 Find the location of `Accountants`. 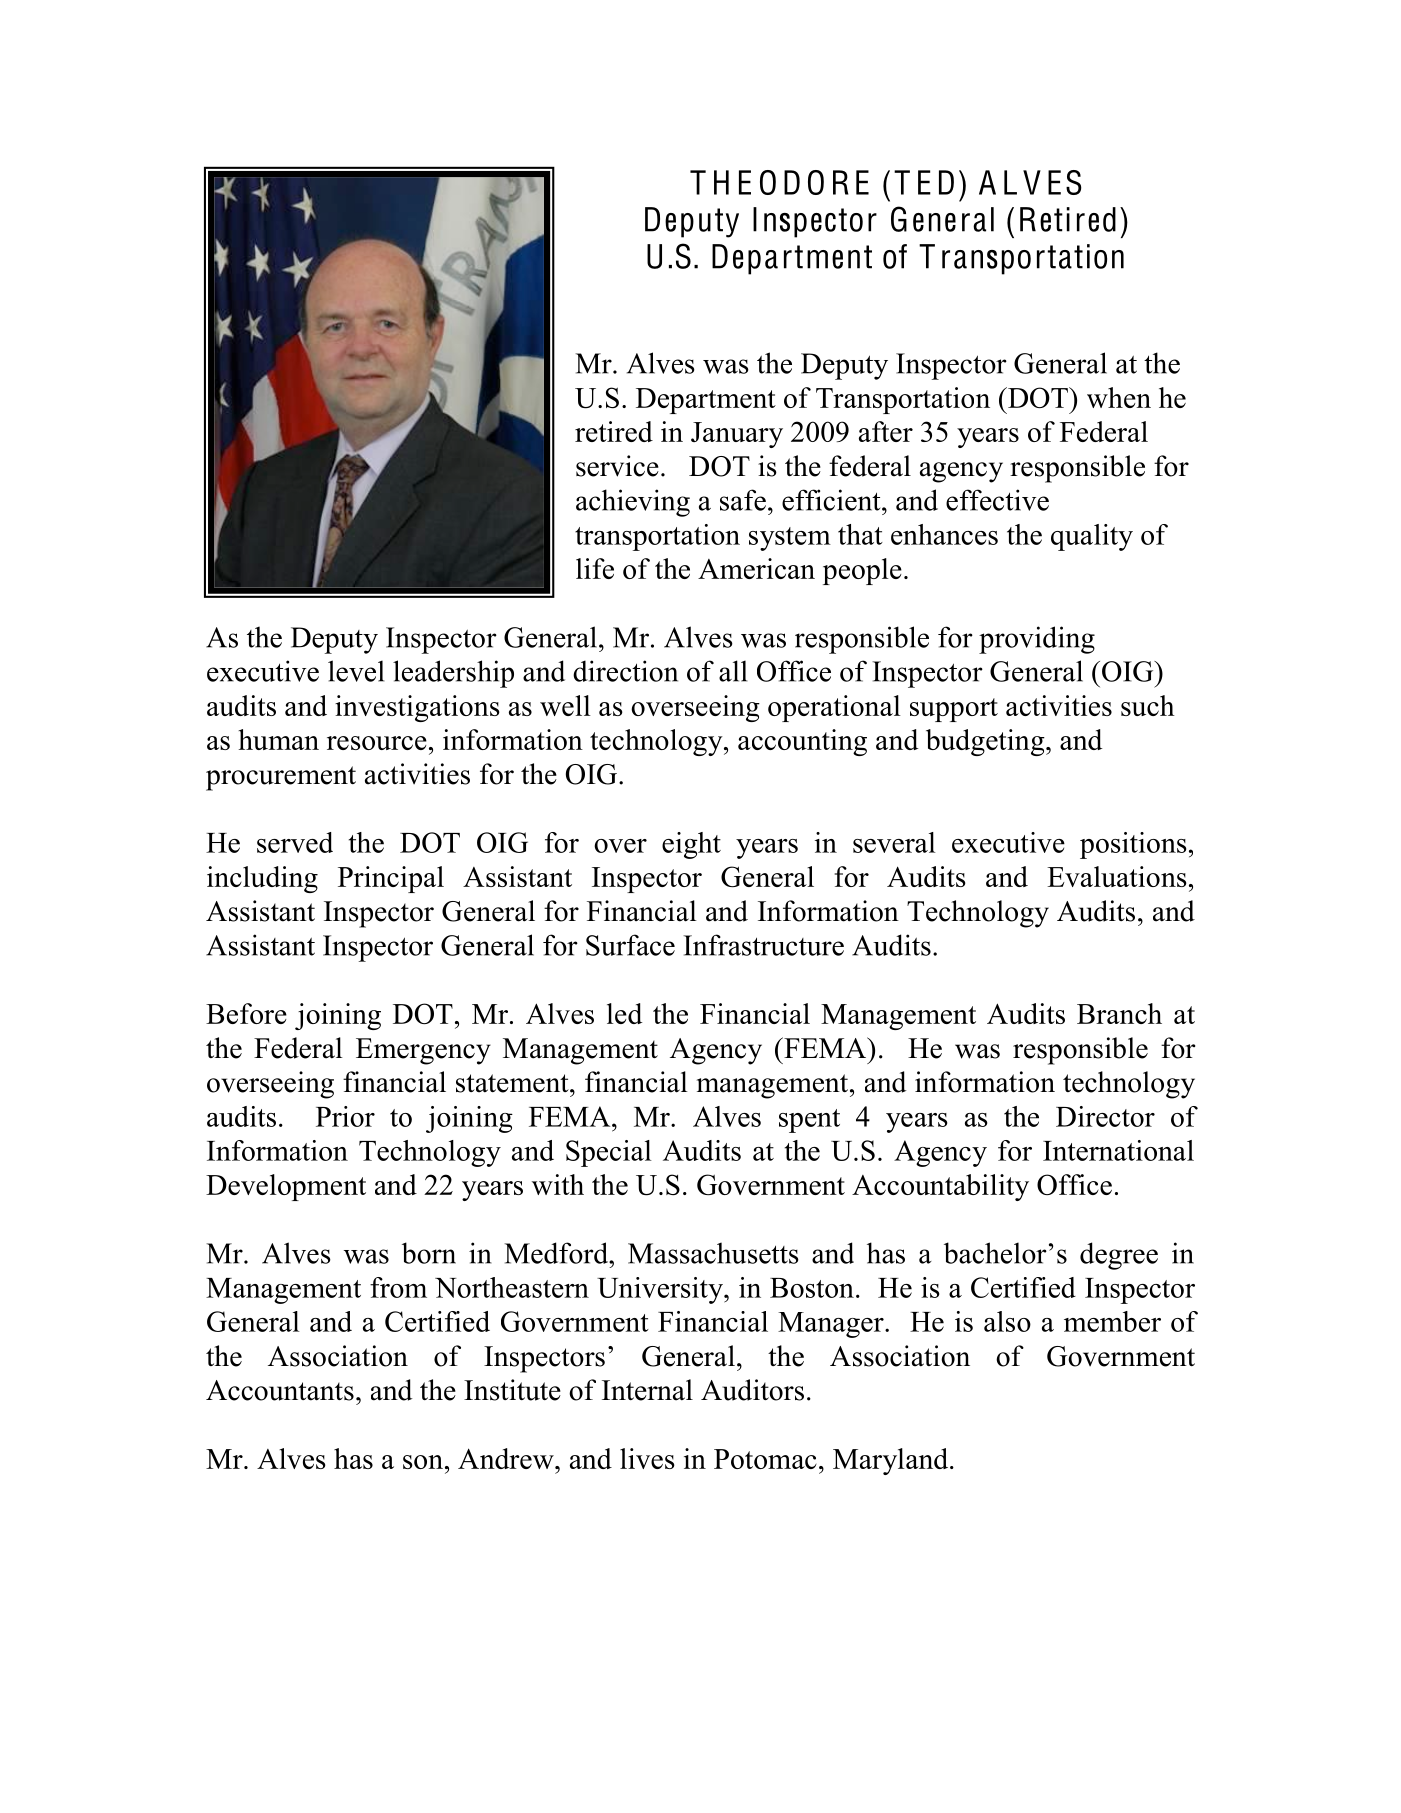

Accountants is located at coordinates (280, 1390).
